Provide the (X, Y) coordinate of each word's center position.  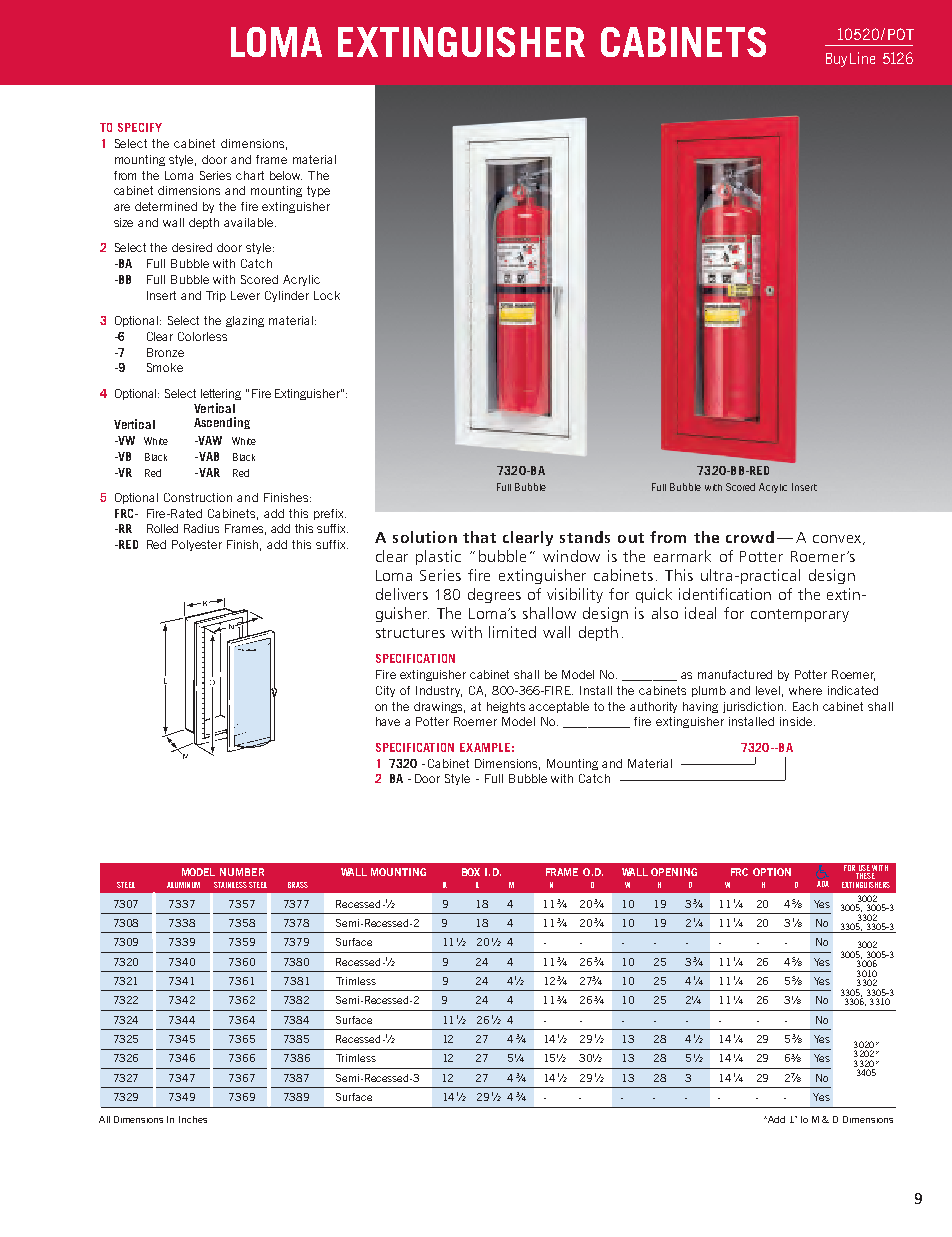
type (318, 191)
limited (512, 632)
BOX (471, 872)
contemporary (800, 615)
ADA (823, 884)
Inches (193, 1119)
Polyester (197, 545)
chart (250, 175)
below (286, 175)
